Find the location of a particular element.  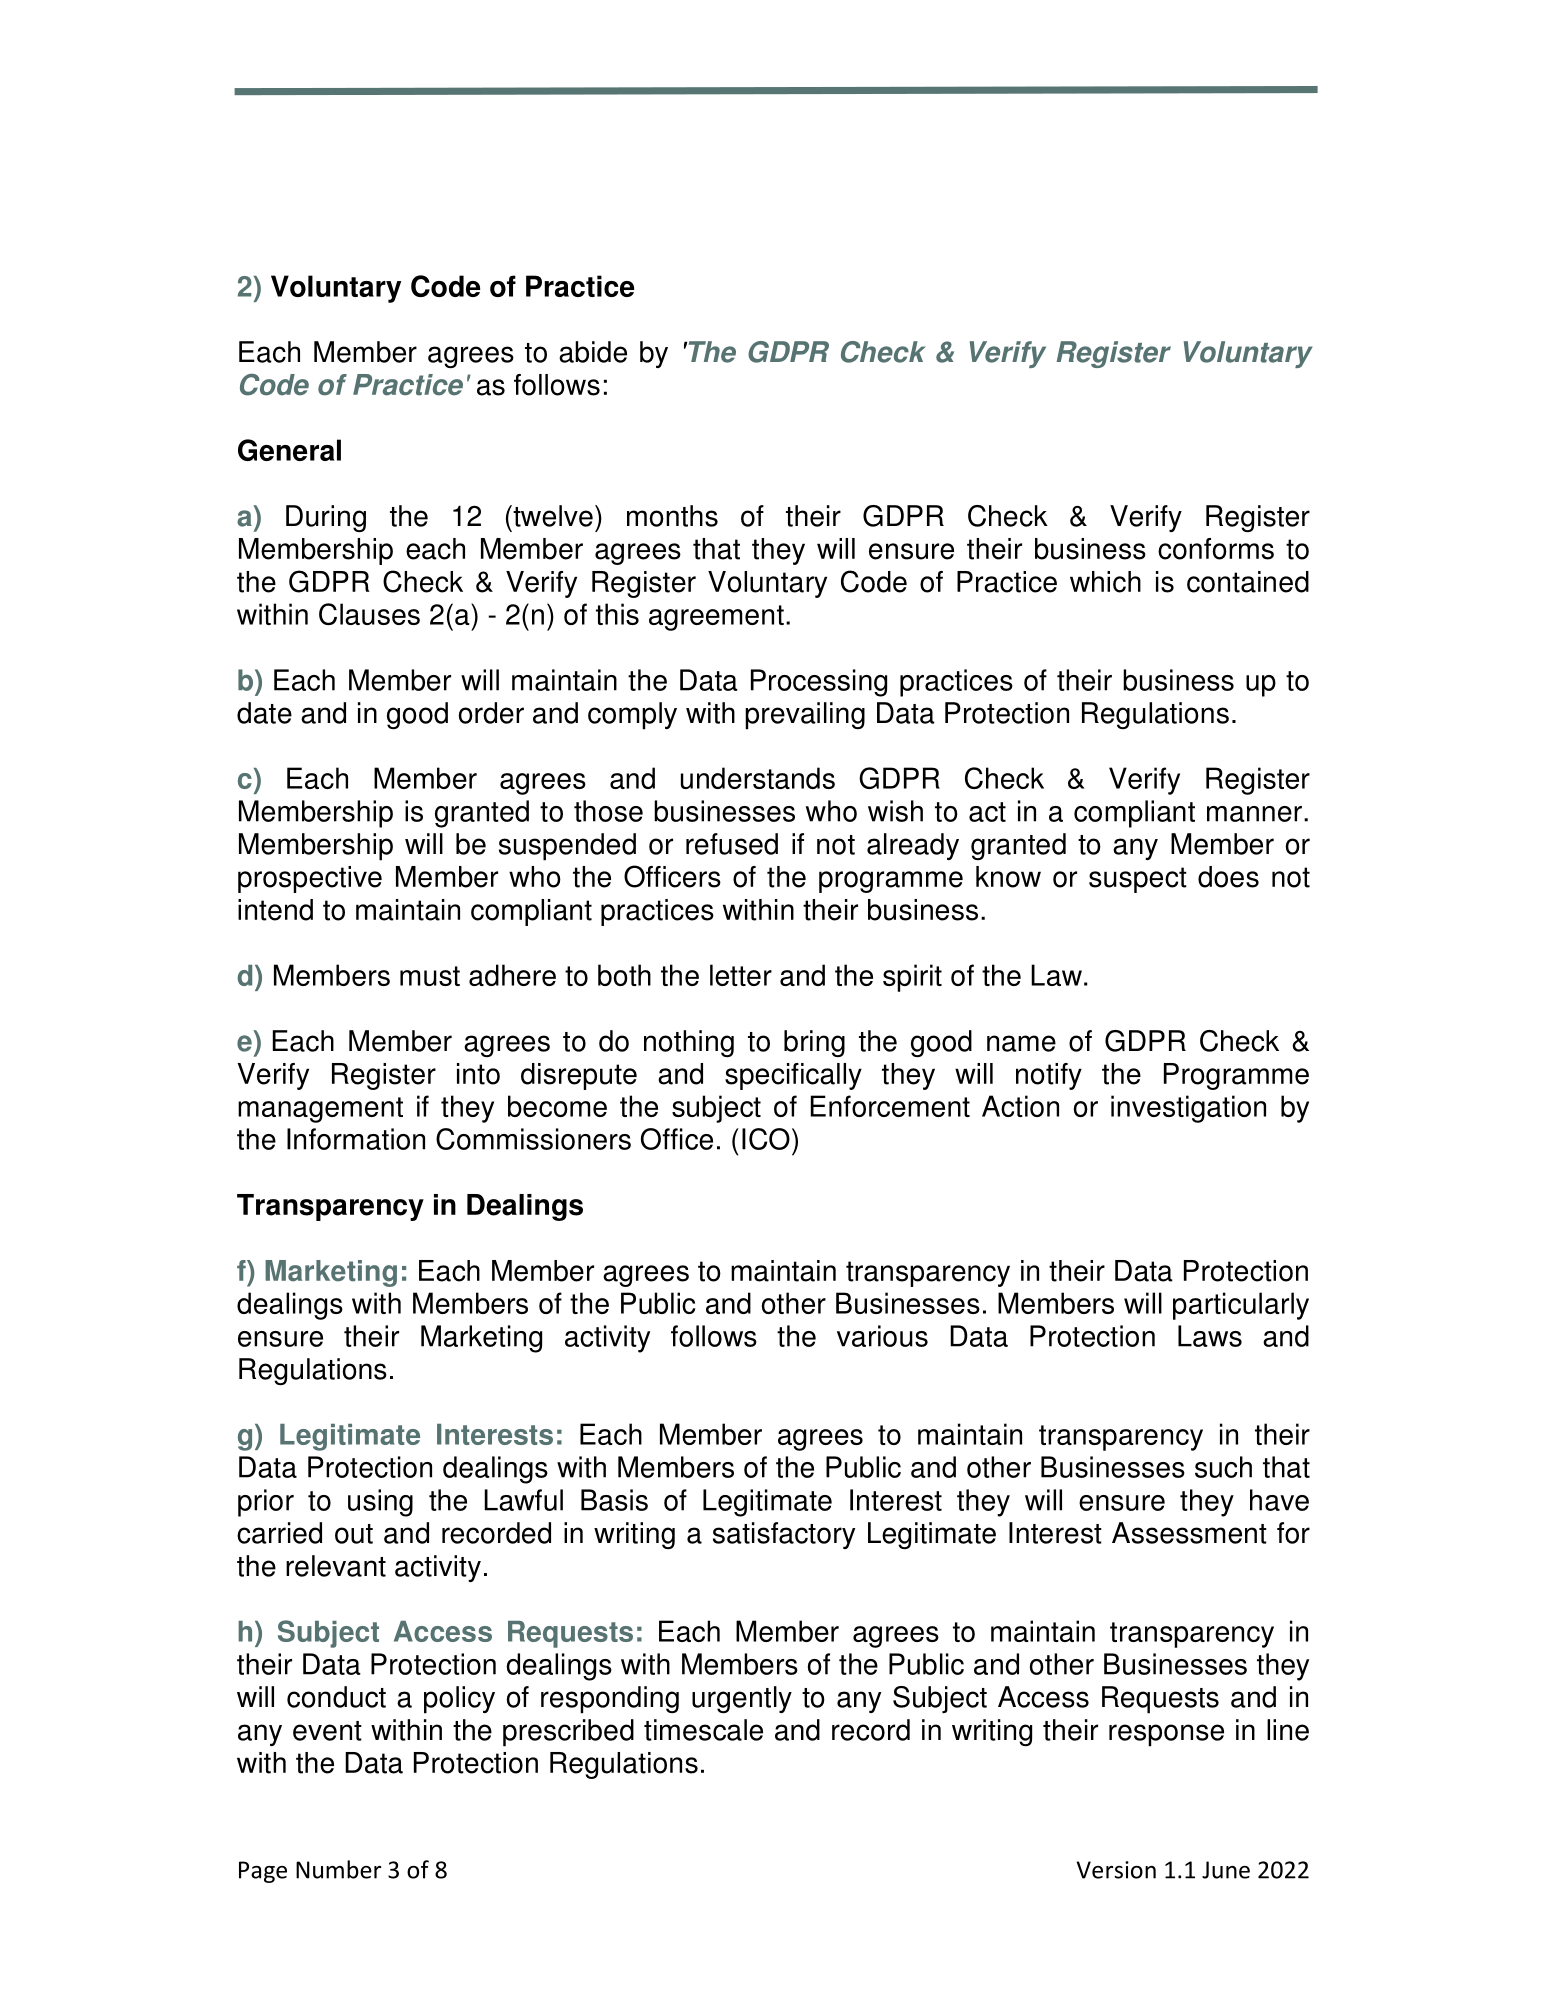

Number is located at coordinates (338, 1869).
